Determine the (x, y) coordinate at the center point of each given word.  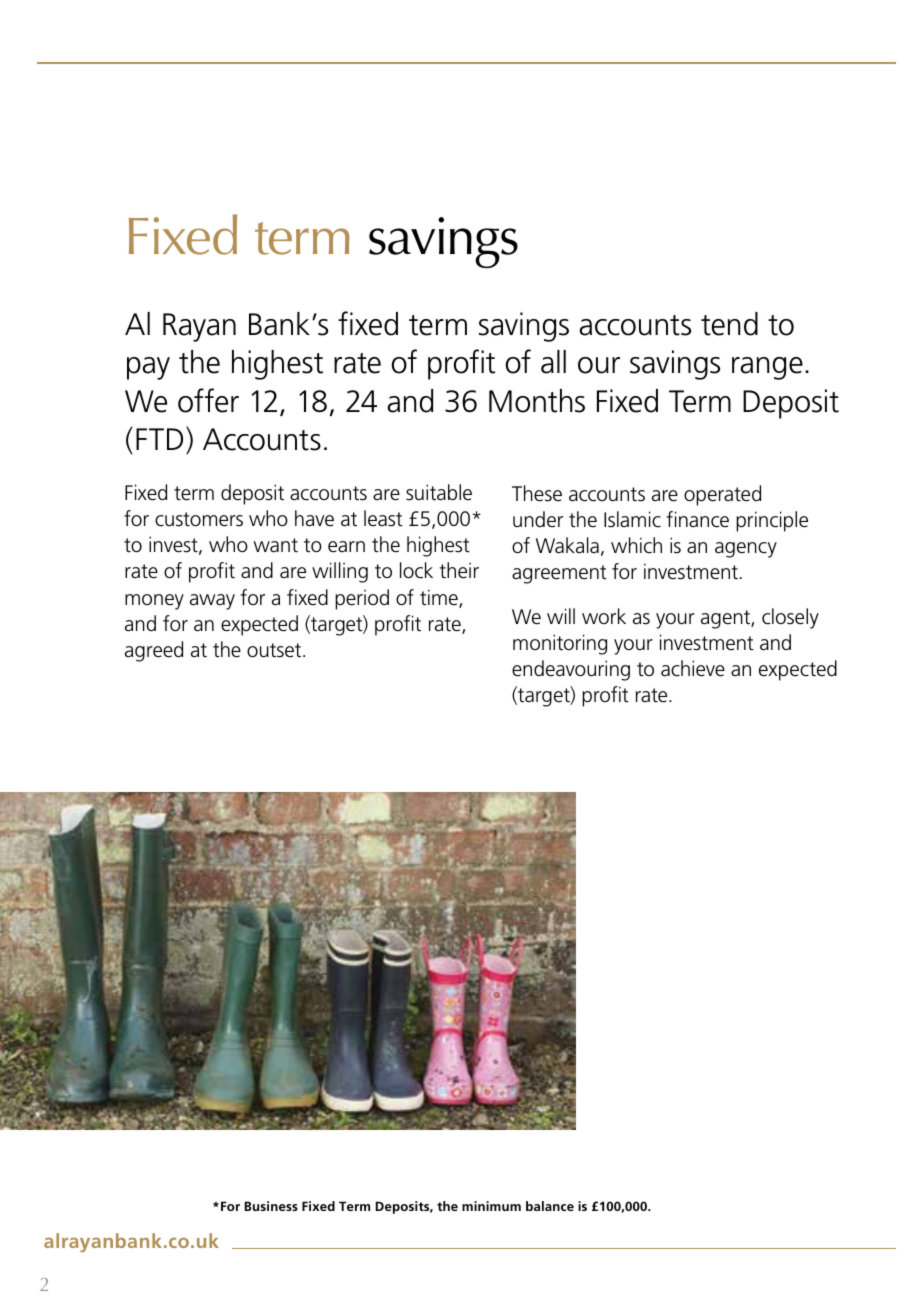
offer (208, 400)
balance (550, 1206)
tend (729, 324)
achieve (693, 668)
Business (271, 1206)
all (553, 362)
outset (275, 650)
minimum (491, 1206)
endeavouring (571, 670)
